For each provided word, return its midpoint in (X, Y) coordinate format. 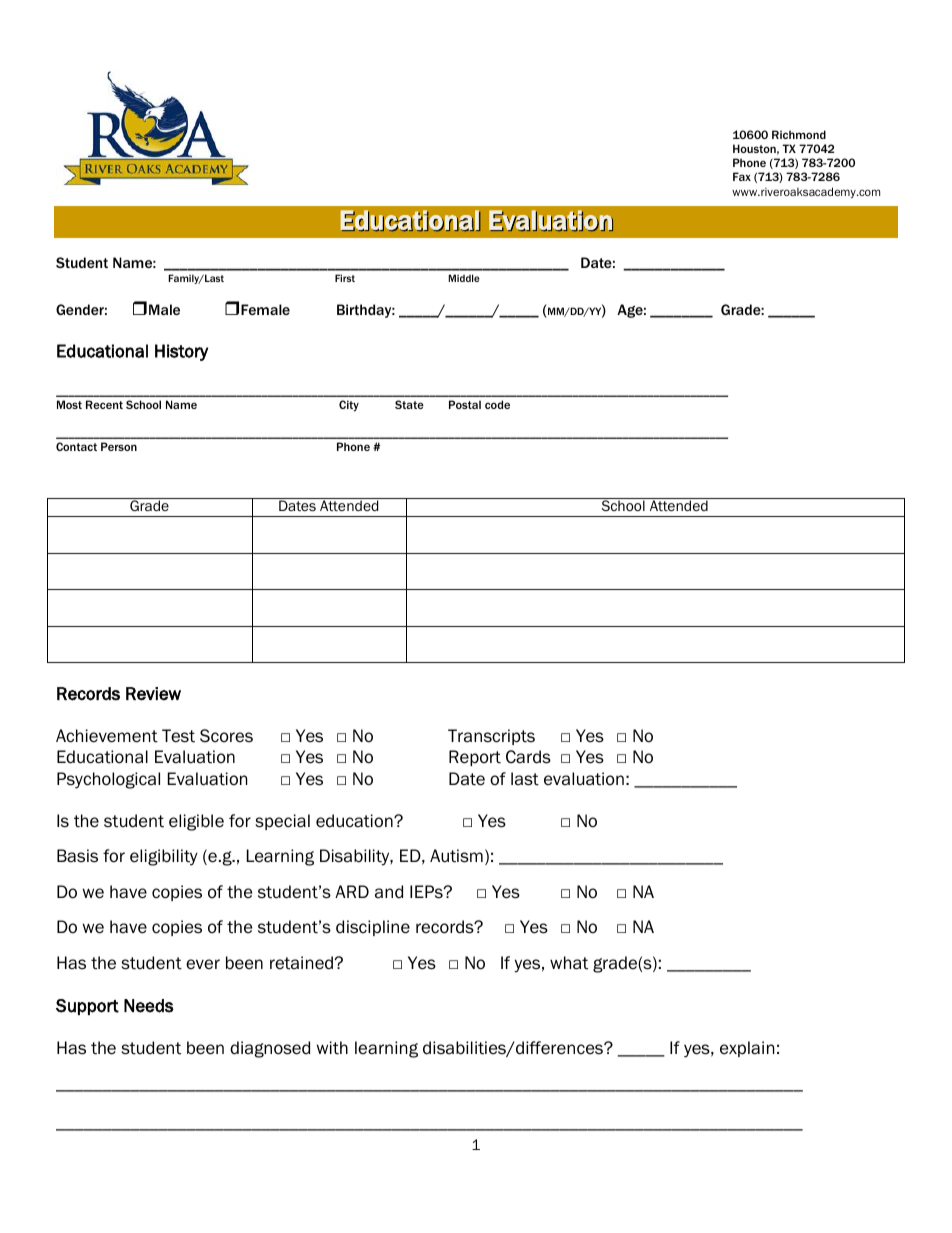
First (345, 278)
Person (119, 446)
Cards (528, 757)
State (409, 404)
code (497, 404)
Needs (149, 1006)
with (332, 1048)
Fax (742, 176)
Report (475, 758)
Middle (464, 278)
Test (178, 736)
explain (747, 1049)
